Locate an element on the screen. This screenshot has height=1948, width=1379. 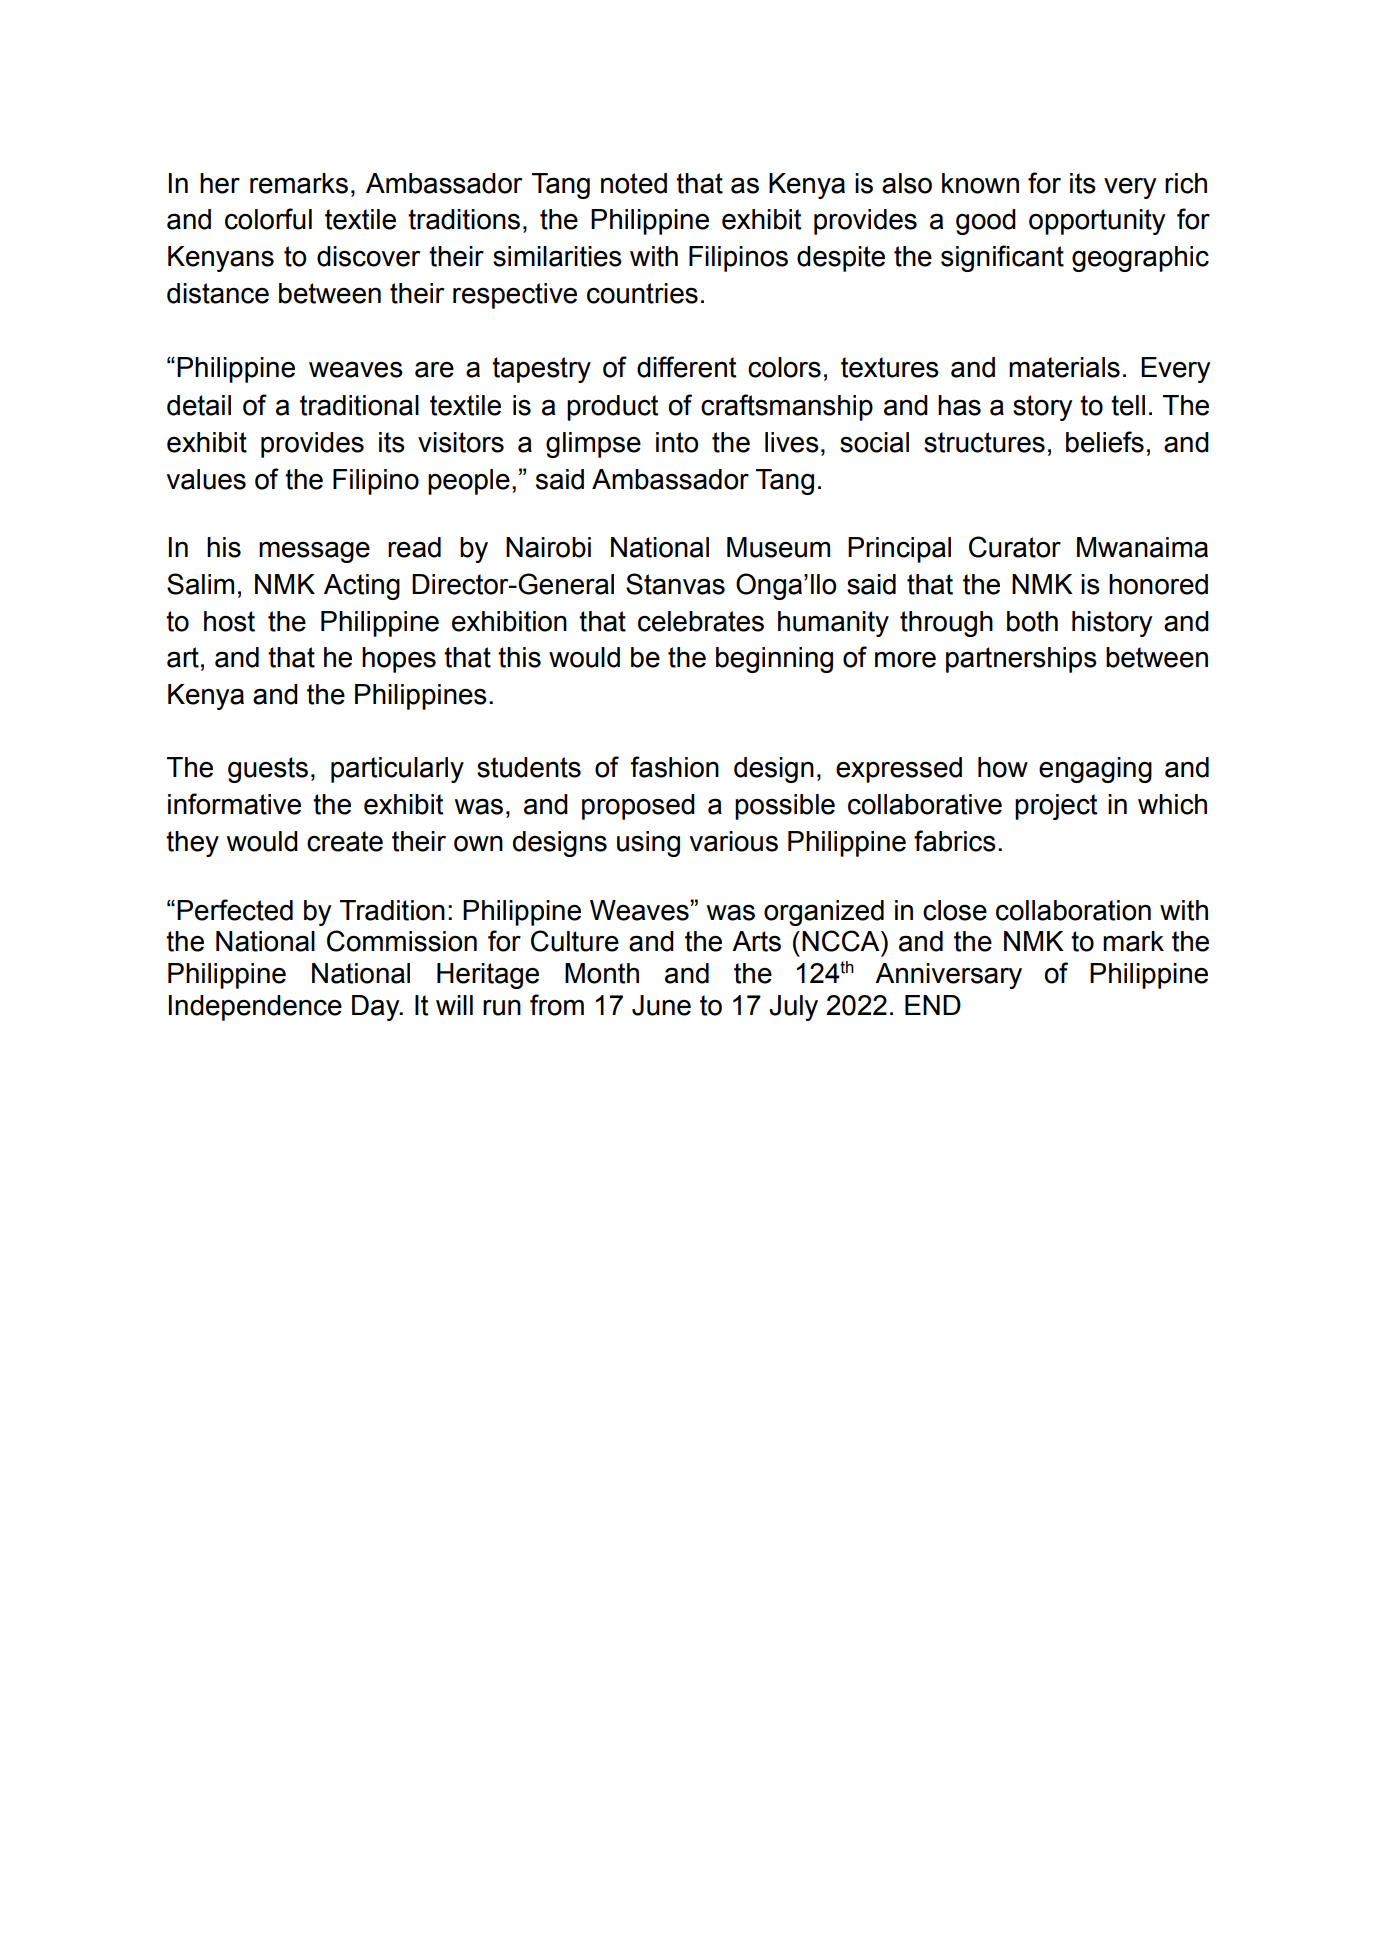
create is located at coordinates (345, 841).
